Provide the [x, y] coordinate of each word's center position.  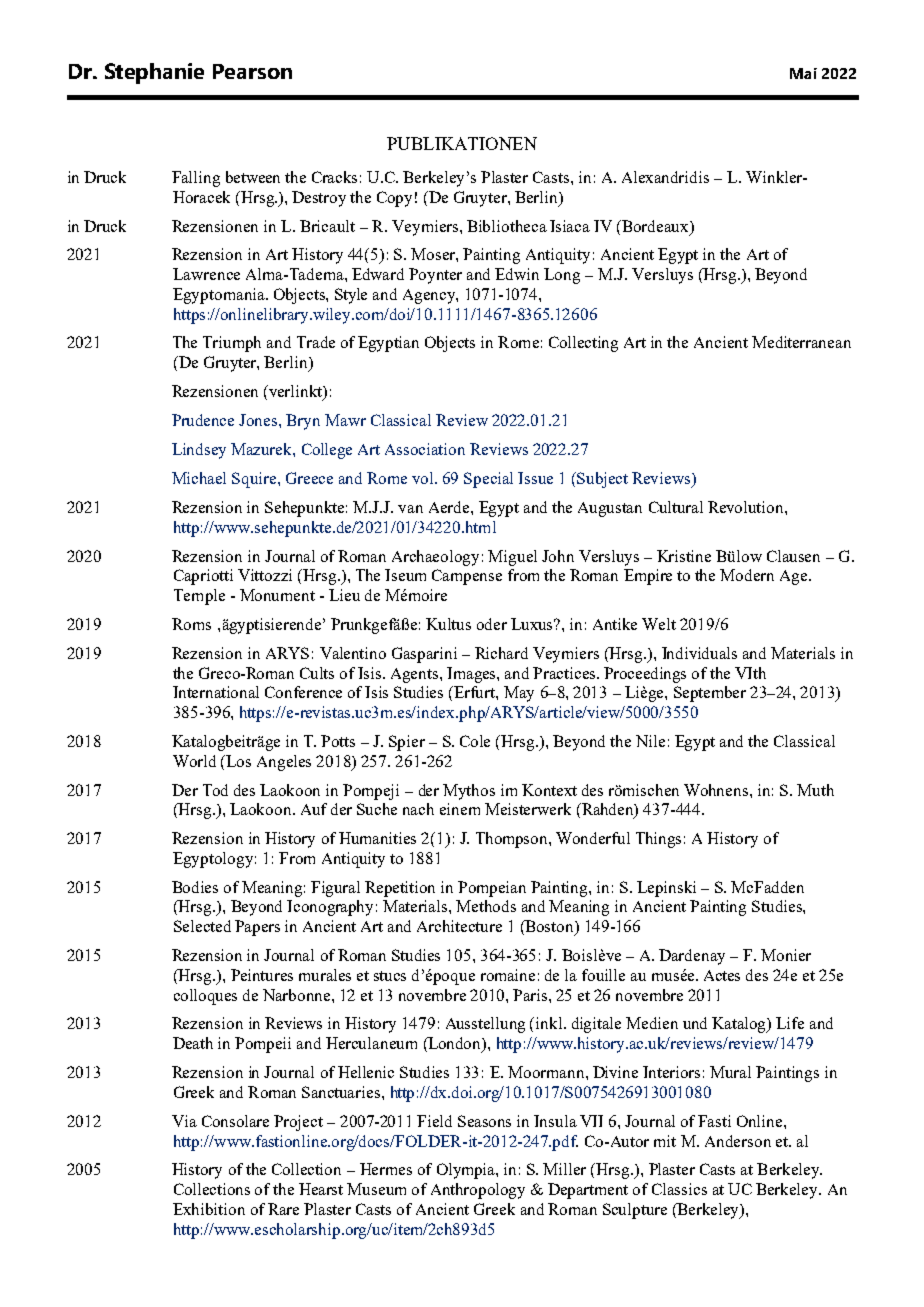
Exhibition [209, 1209]
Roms [191, 624]
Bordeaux [655, 226]
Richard [501, 653]
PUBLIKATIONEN [462, 143]
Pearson [252, 71]
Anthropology [478, 1191]
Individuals [699, 653]
